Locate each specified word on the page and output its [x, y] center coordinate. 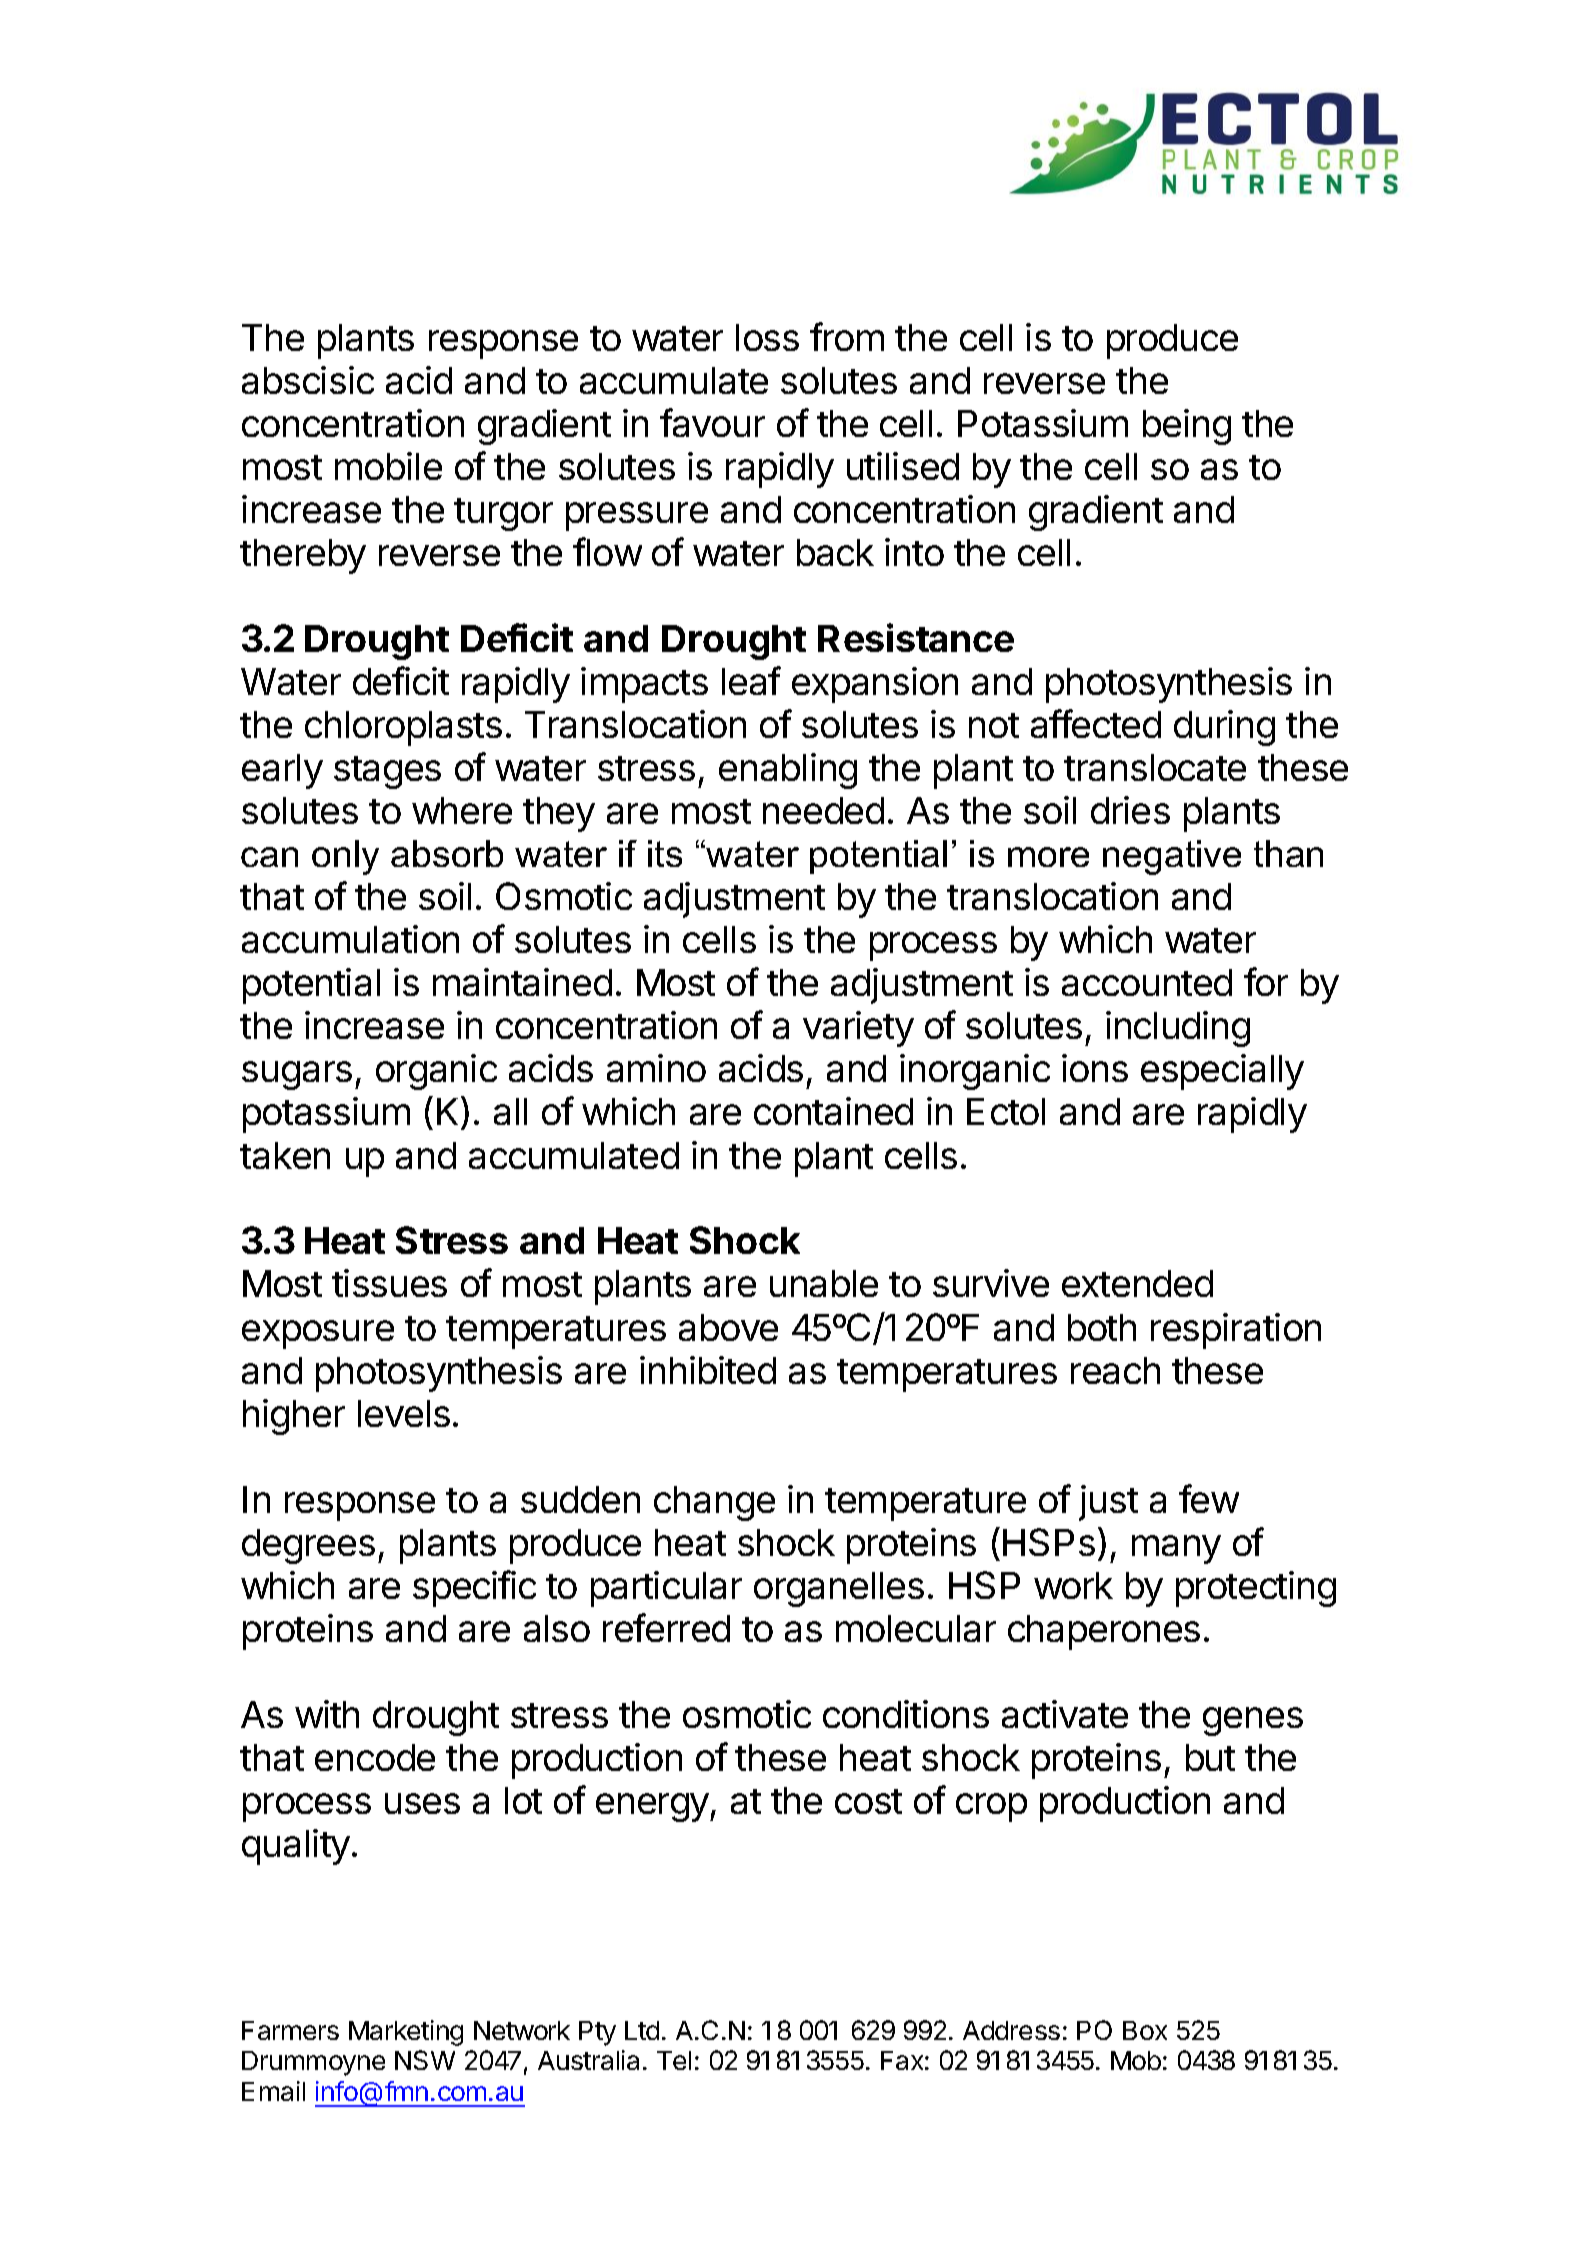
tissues [389, 1283]
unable [824, 1283]
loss [767, 337]
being [1187, 427]
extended [1137, 1283]
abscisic [308, 380]
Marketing [406, 2033]
